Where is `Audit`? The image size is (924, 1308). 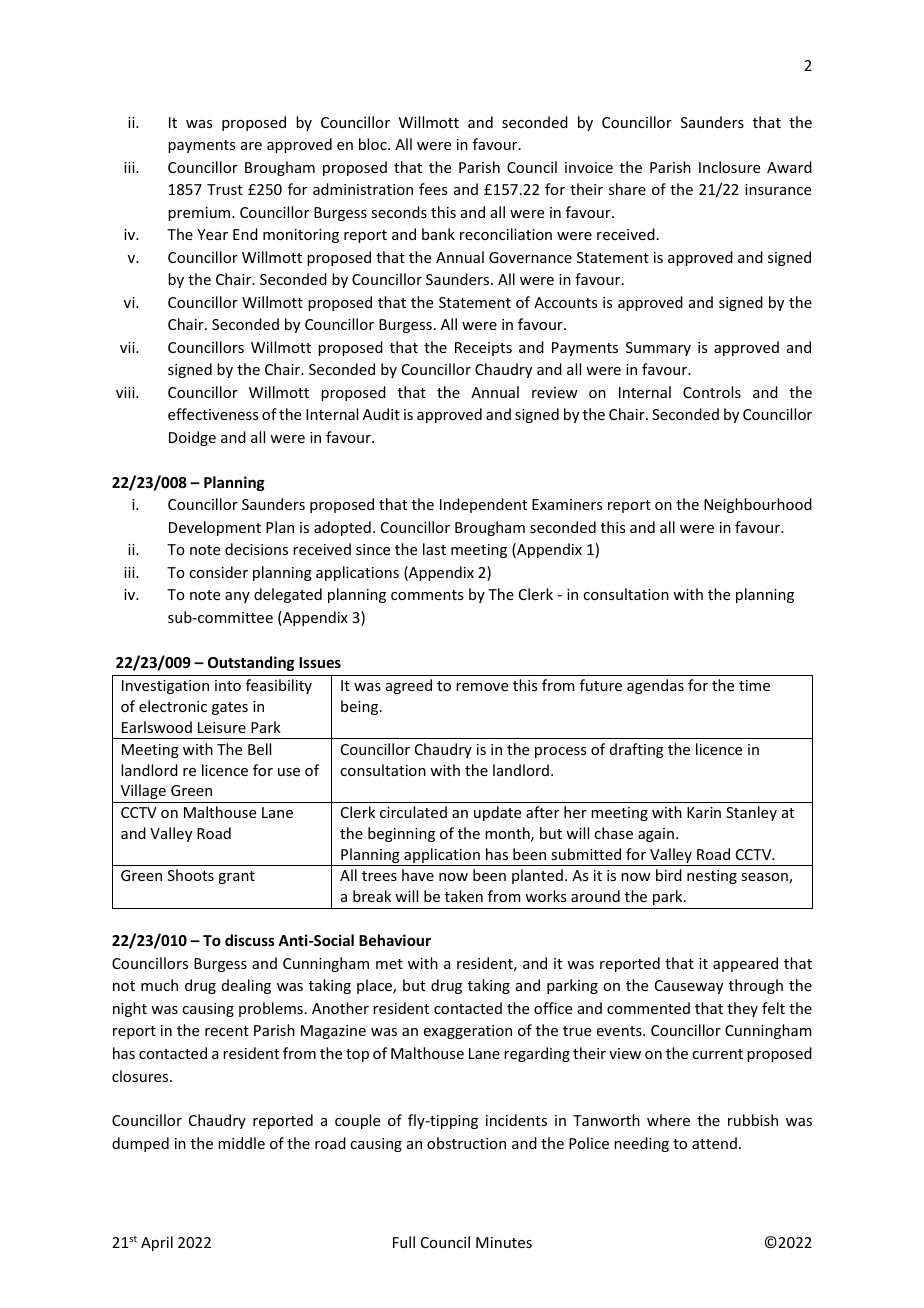
Audit is located at coordinates (381, 414).
